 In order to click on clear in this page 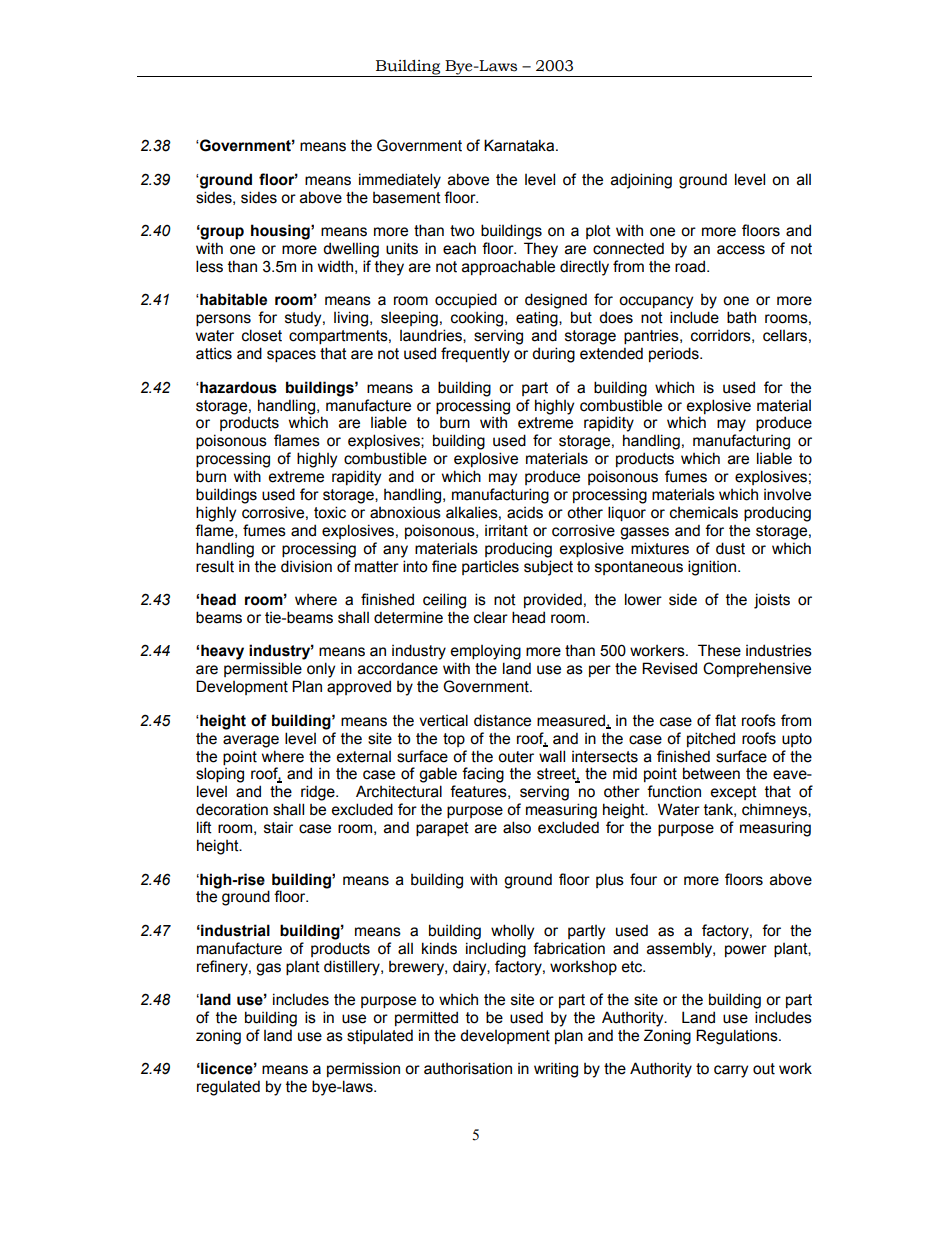, I will do `click(491, 618)`.
